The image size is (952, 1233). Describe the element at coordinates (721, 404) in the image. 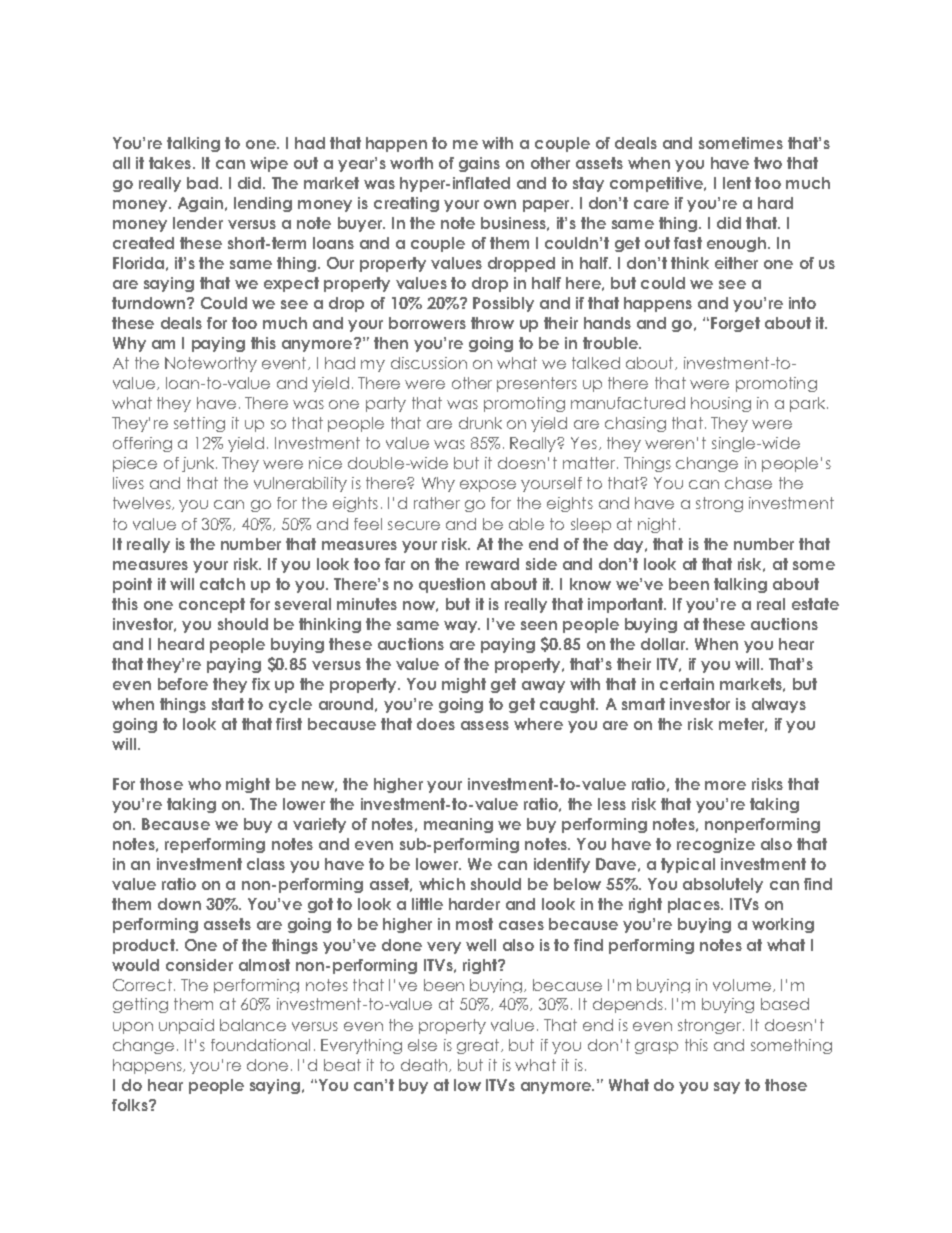

I see `housing` at that location.
